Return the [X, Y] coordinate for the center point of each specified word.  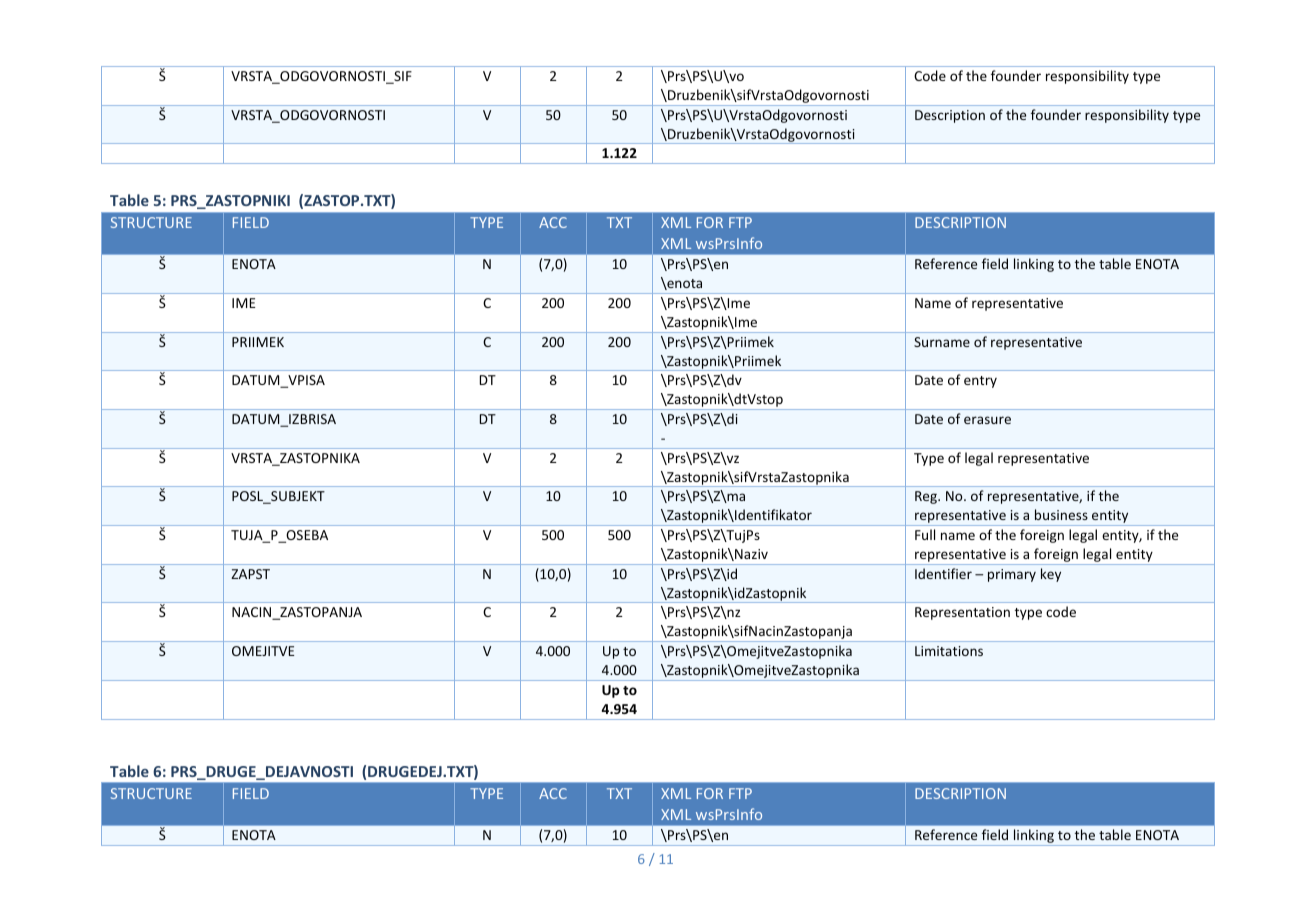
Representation [962, 613]
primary [1012, 575]
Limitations [949, 651]
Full [925, 534]
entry [980, 382]
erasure [987, 420]
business [1061, 514]
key [1051, 575]
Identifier [943, 573]
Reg [927, 497]
